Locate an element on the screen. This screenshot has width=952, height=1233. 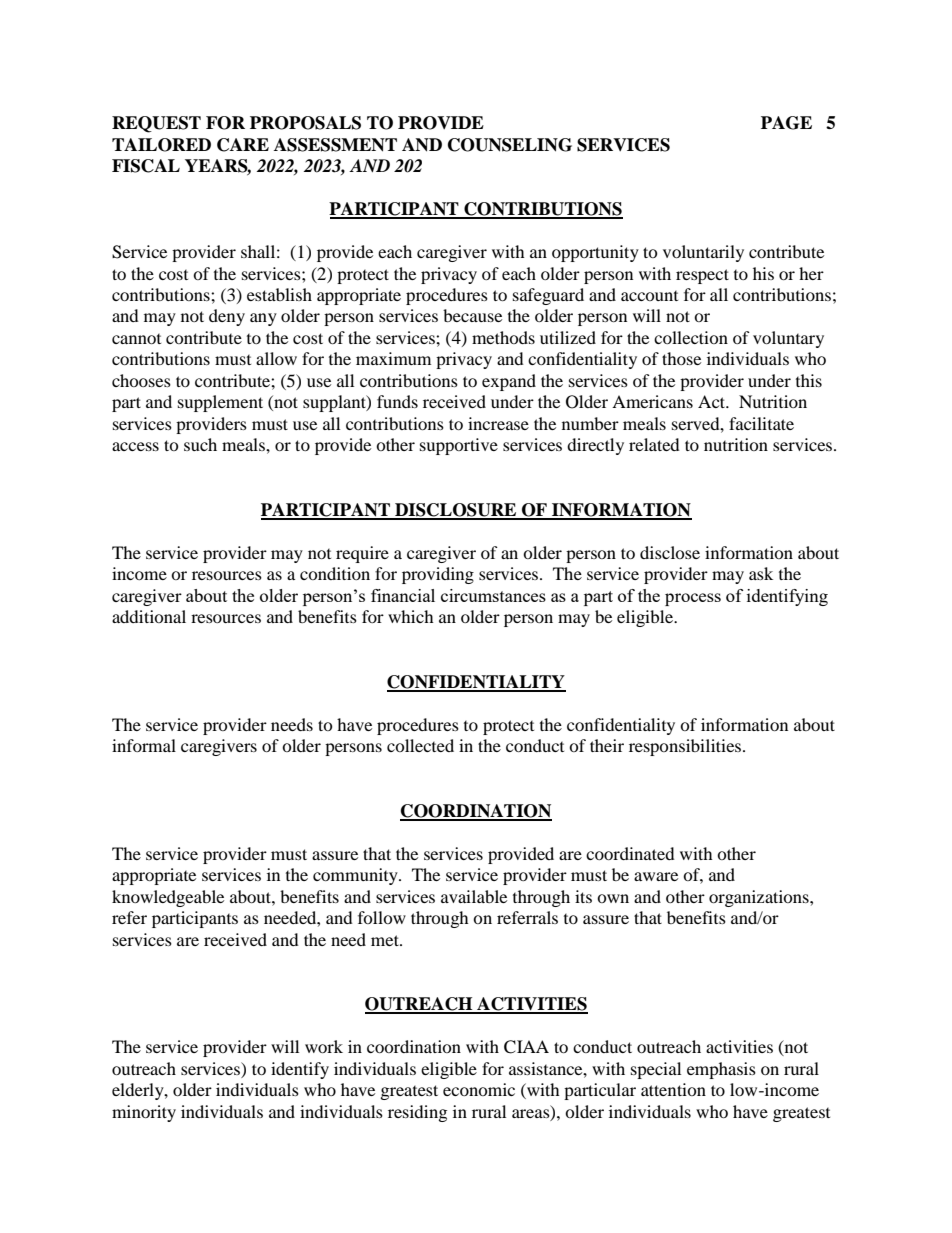
COUNSELING is located at coordinates (510, 145).
